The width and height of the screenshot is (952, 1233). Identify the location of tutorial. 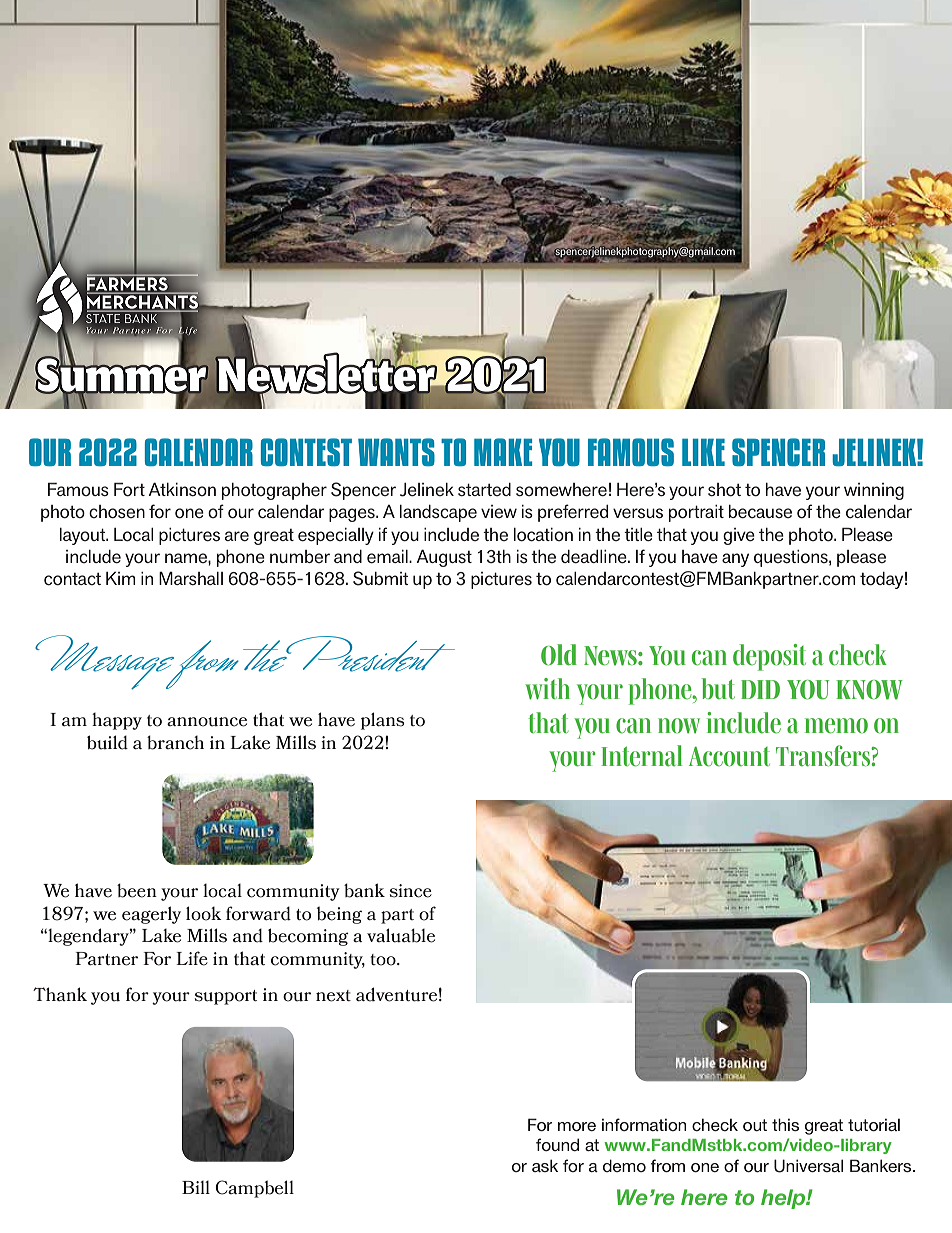
(874, 1125).
